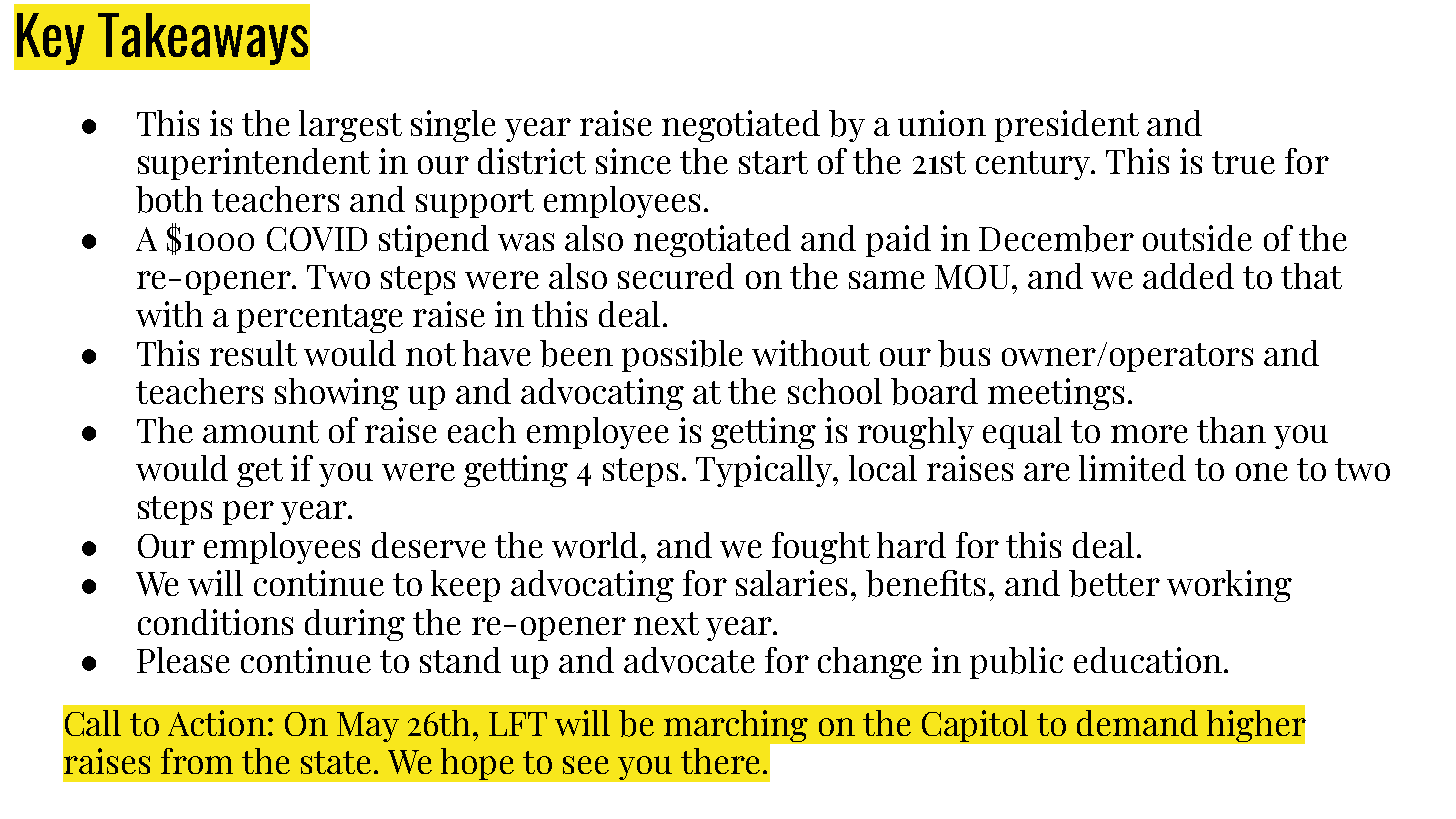 The image size is (1456, 819). What do you see at coordinates (197, 761) in the document?
I see `from` at bounding box center [197, 761].
